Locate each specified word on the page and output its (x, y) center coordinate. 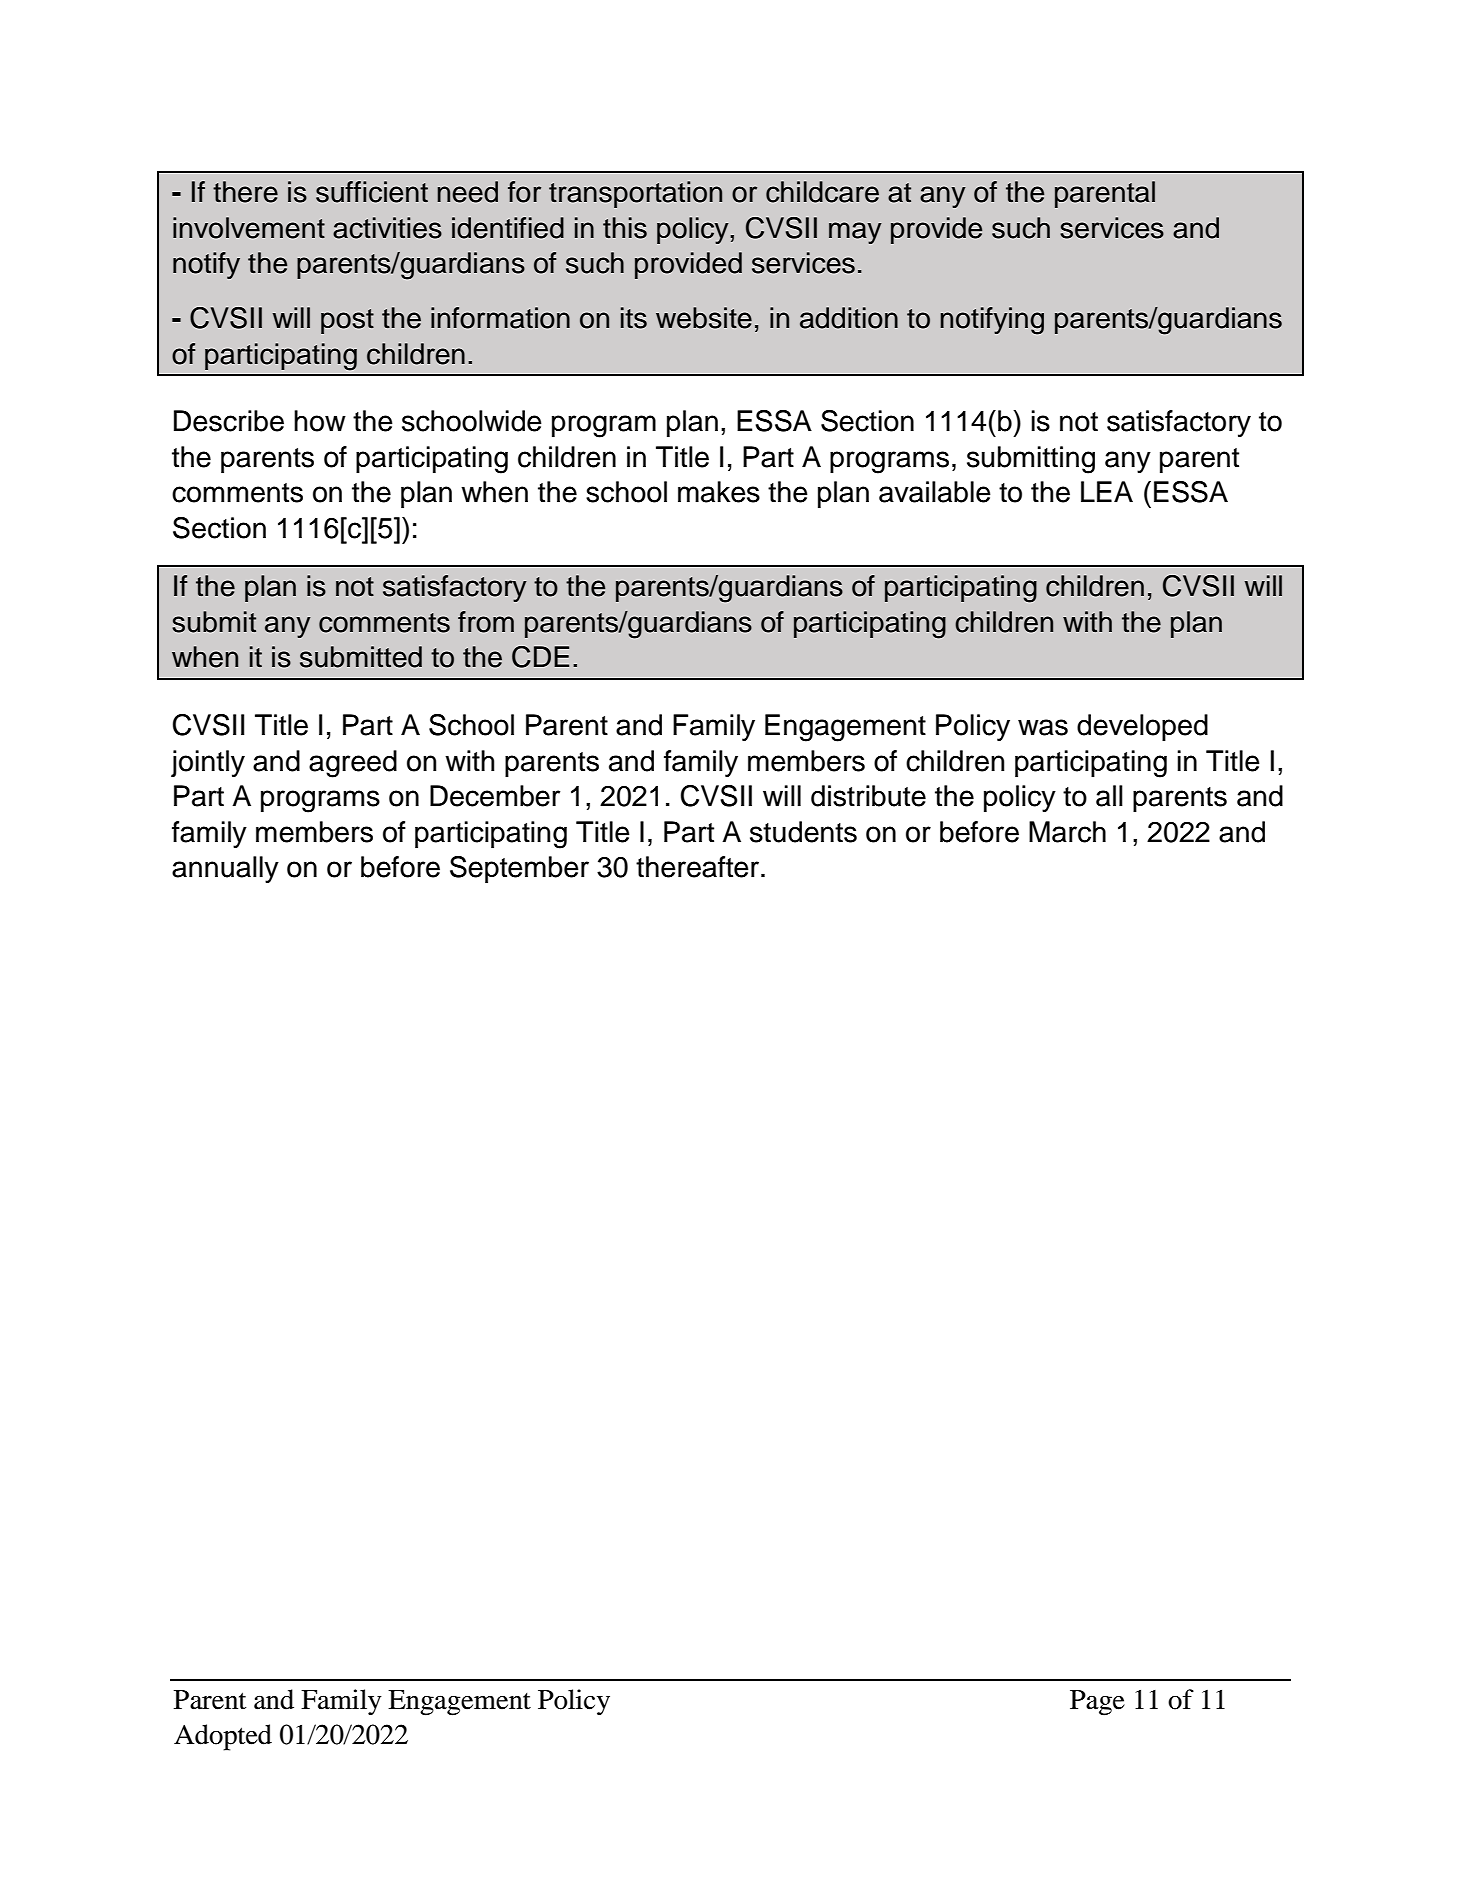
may (855, 233)
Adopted (223, 1737)
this (625, 228)
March (1067, 832)
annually (225, 869)
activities (387, 228)
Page (1097, 1703)
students (803, 832)
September (519, 869)
